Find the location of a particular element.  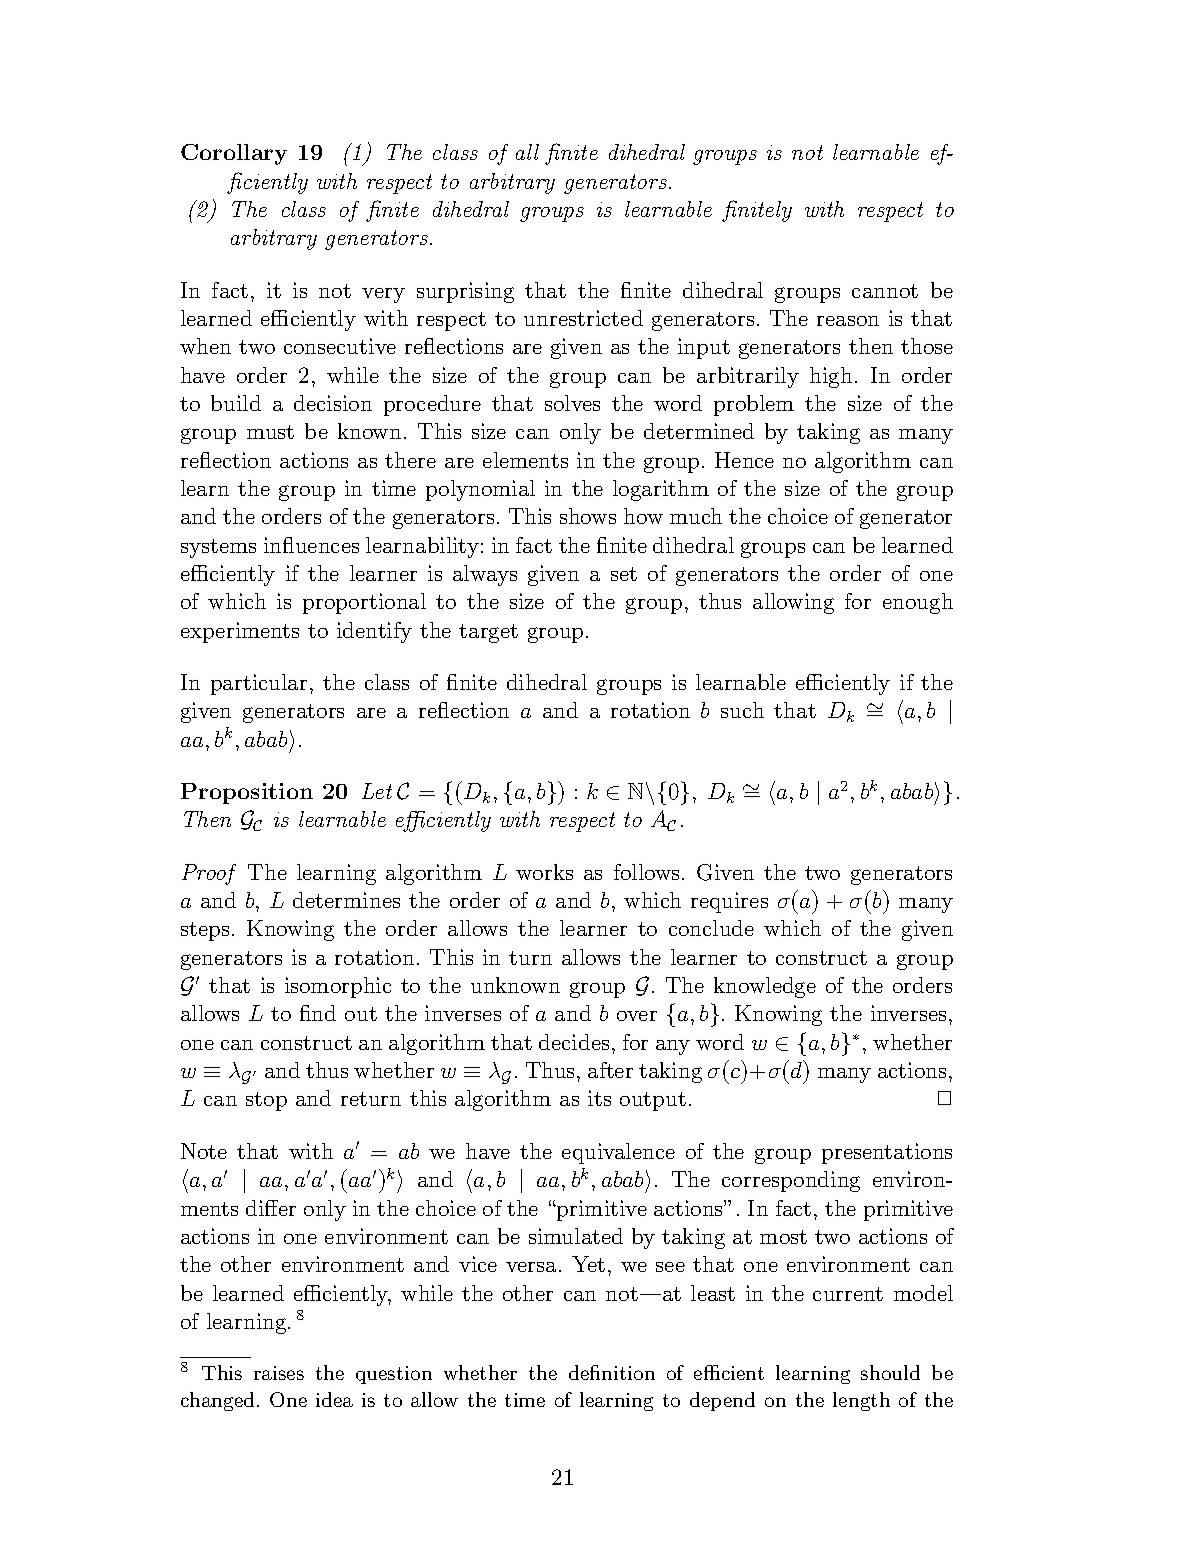

Corollary is located at coordinates (234, 154).
